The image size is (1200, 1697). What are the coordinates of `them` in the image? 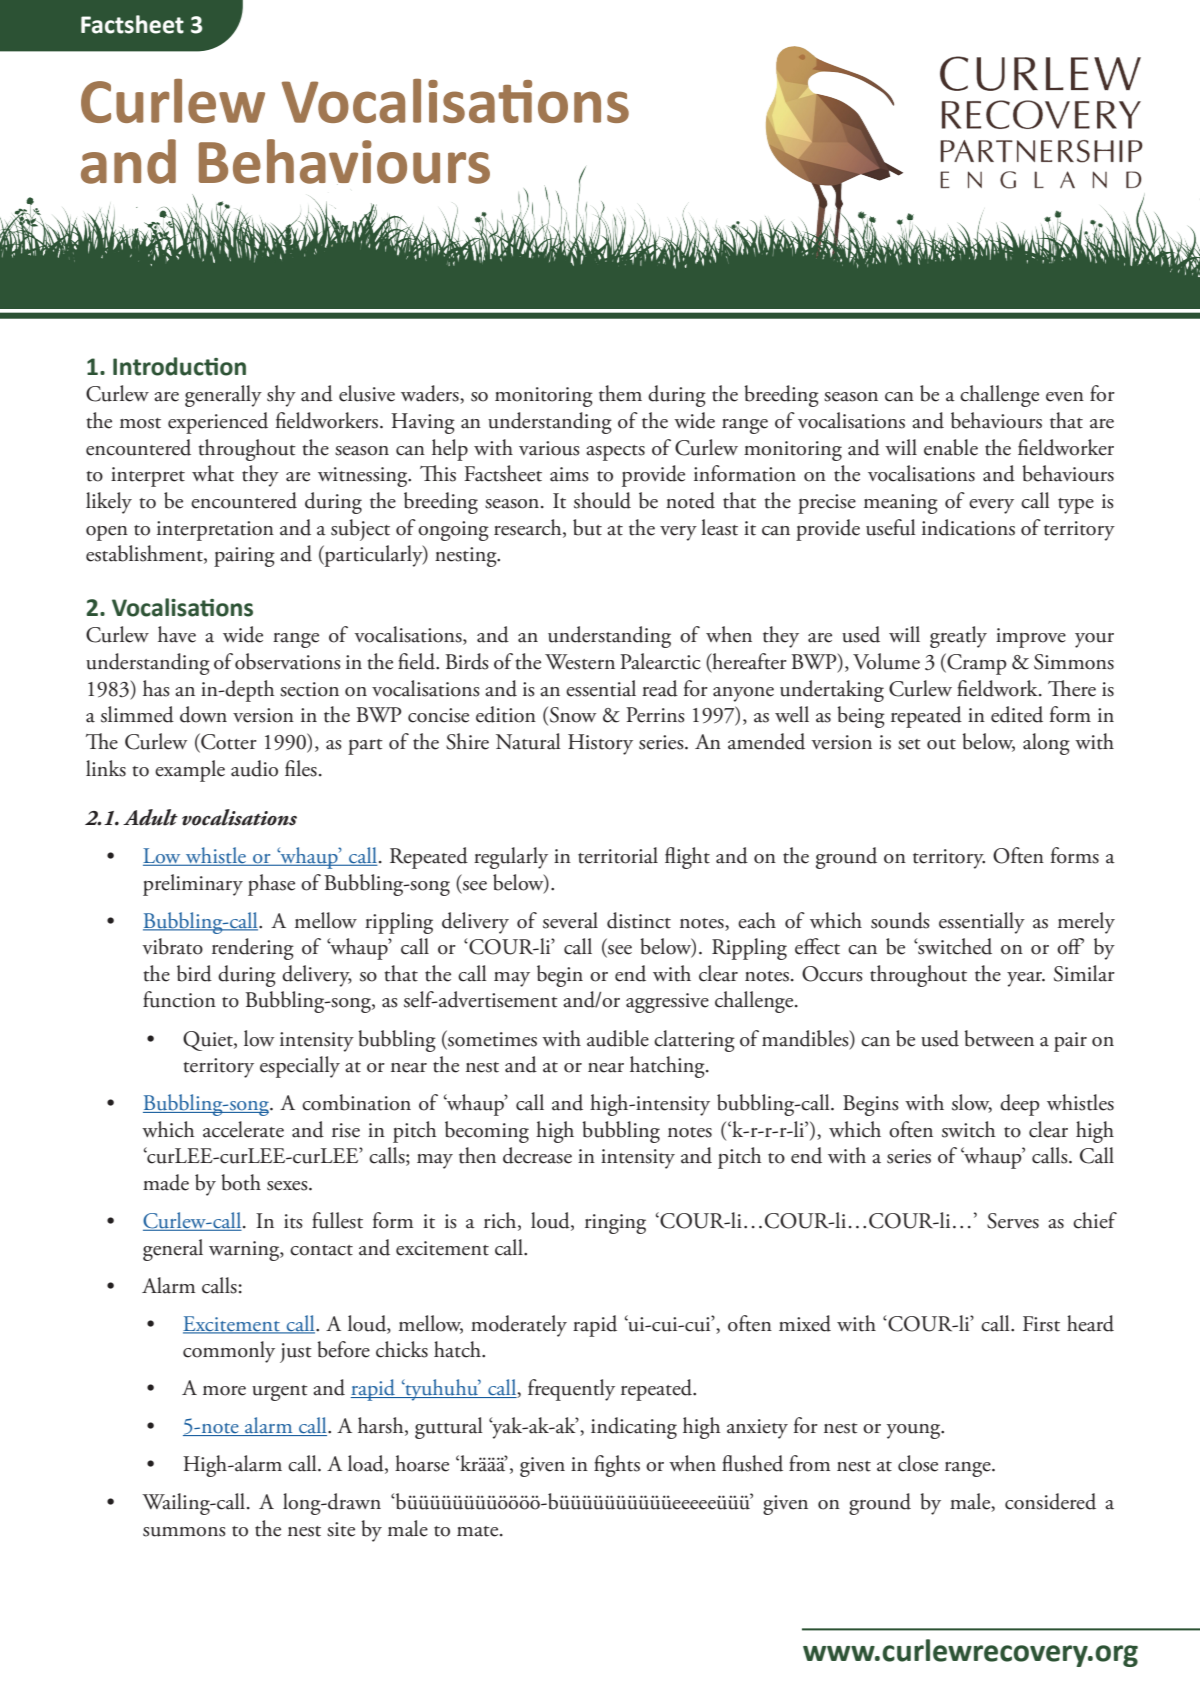 It's located at (620, 393).
